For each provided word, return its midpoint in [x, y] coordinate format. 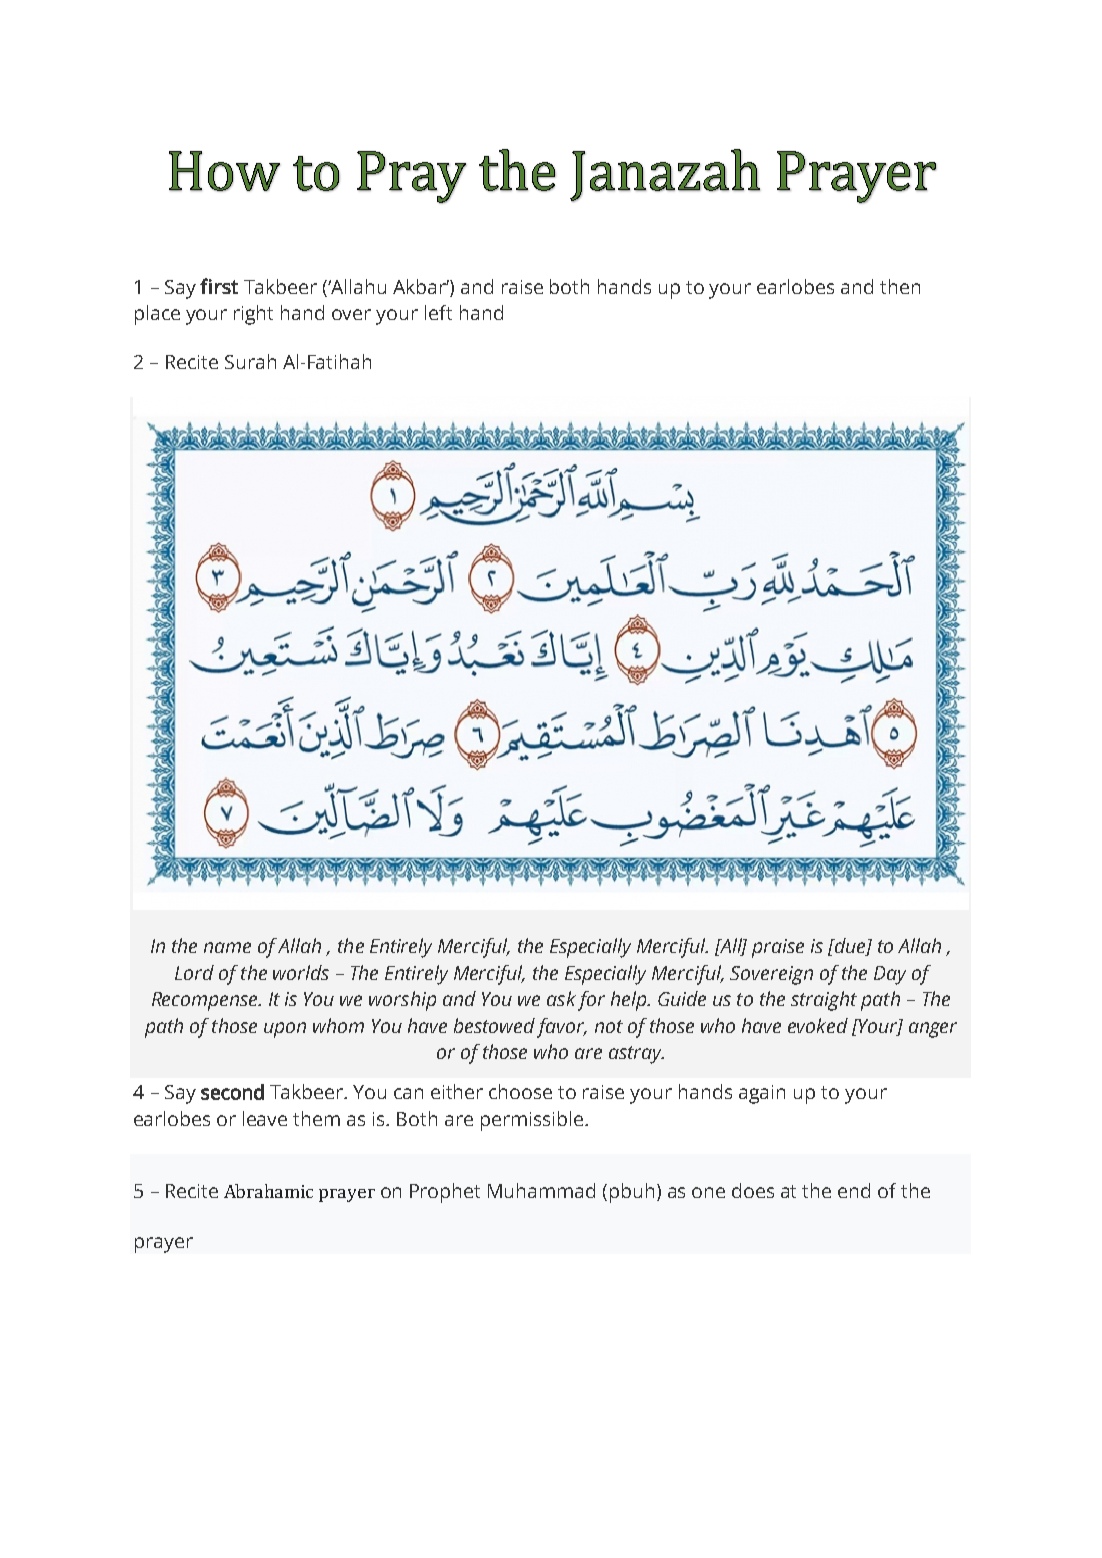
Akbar [421, 286]
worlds [301, 972]
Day [890, 975]
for [591, 1001]
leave [265, 1118]
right [253, 315]
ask [561, 998]
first [219, 286]
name [227, 947]
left [438, 312]
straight [824, 1001]
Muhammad [541, 1190]
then [900, 286]
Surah [250, 361]
